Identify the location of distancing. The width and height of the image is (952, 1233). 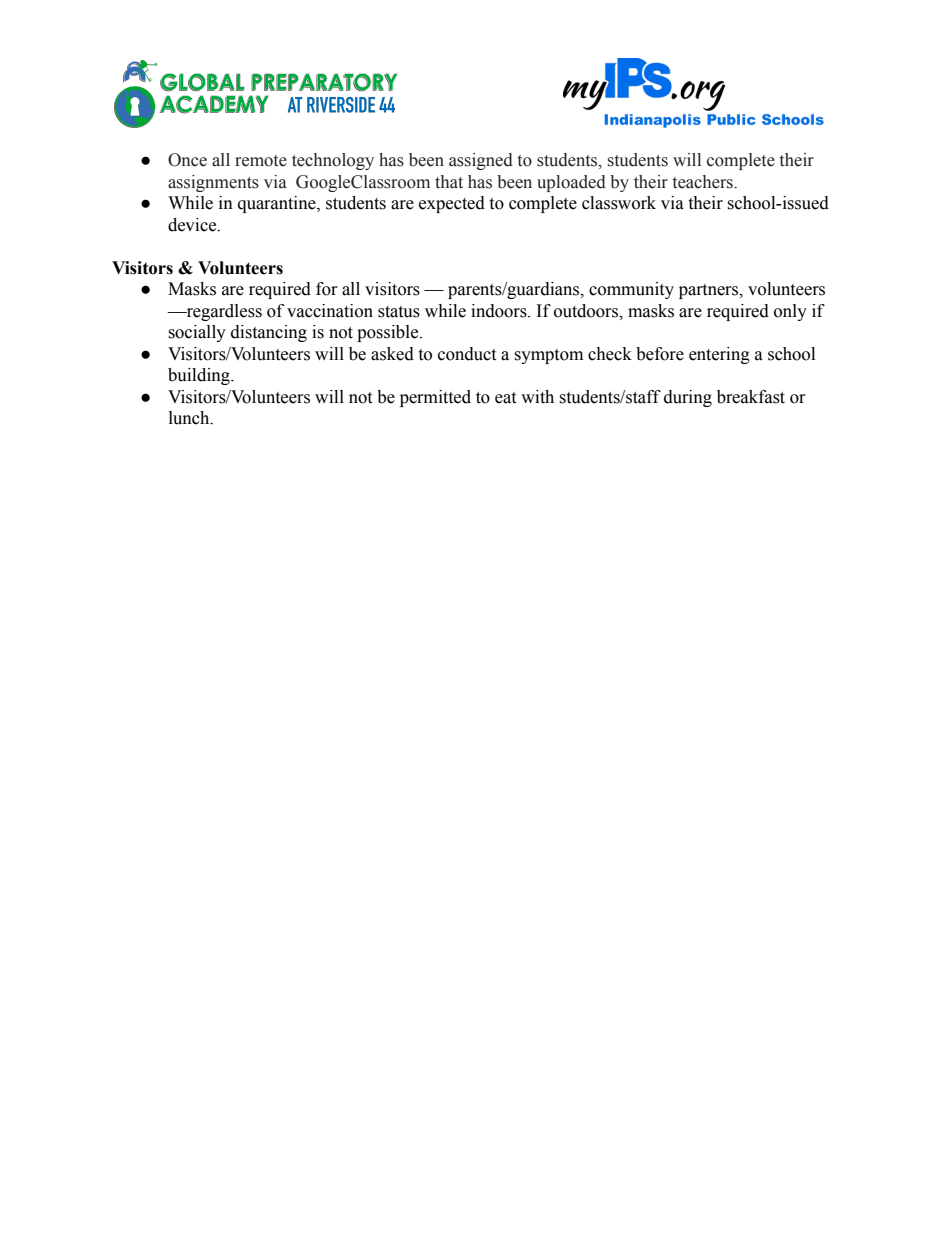
(269, 333).
